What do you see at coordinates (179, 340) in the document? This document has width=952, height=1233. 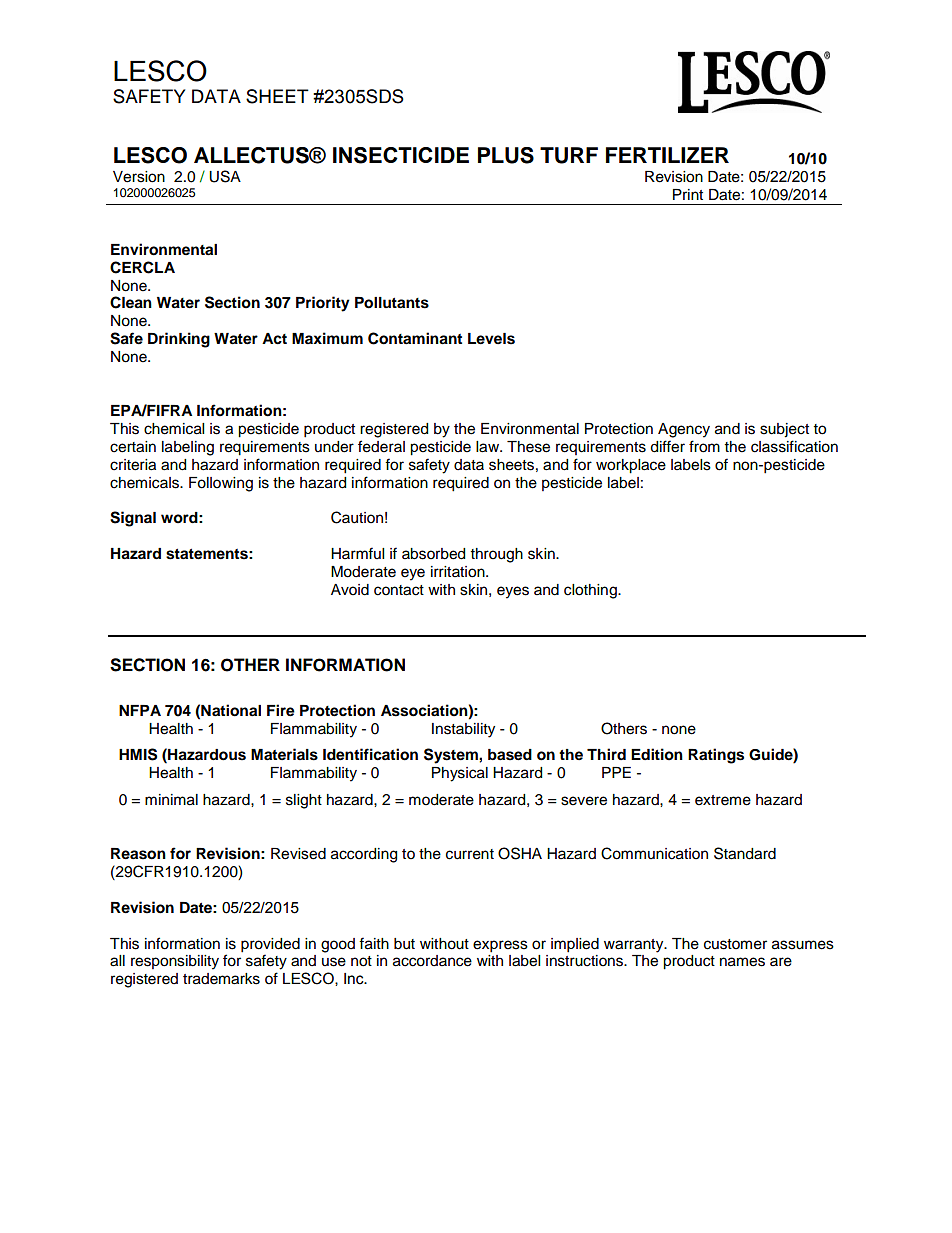 I see `Drinking` at bounding box center [179, 340].
